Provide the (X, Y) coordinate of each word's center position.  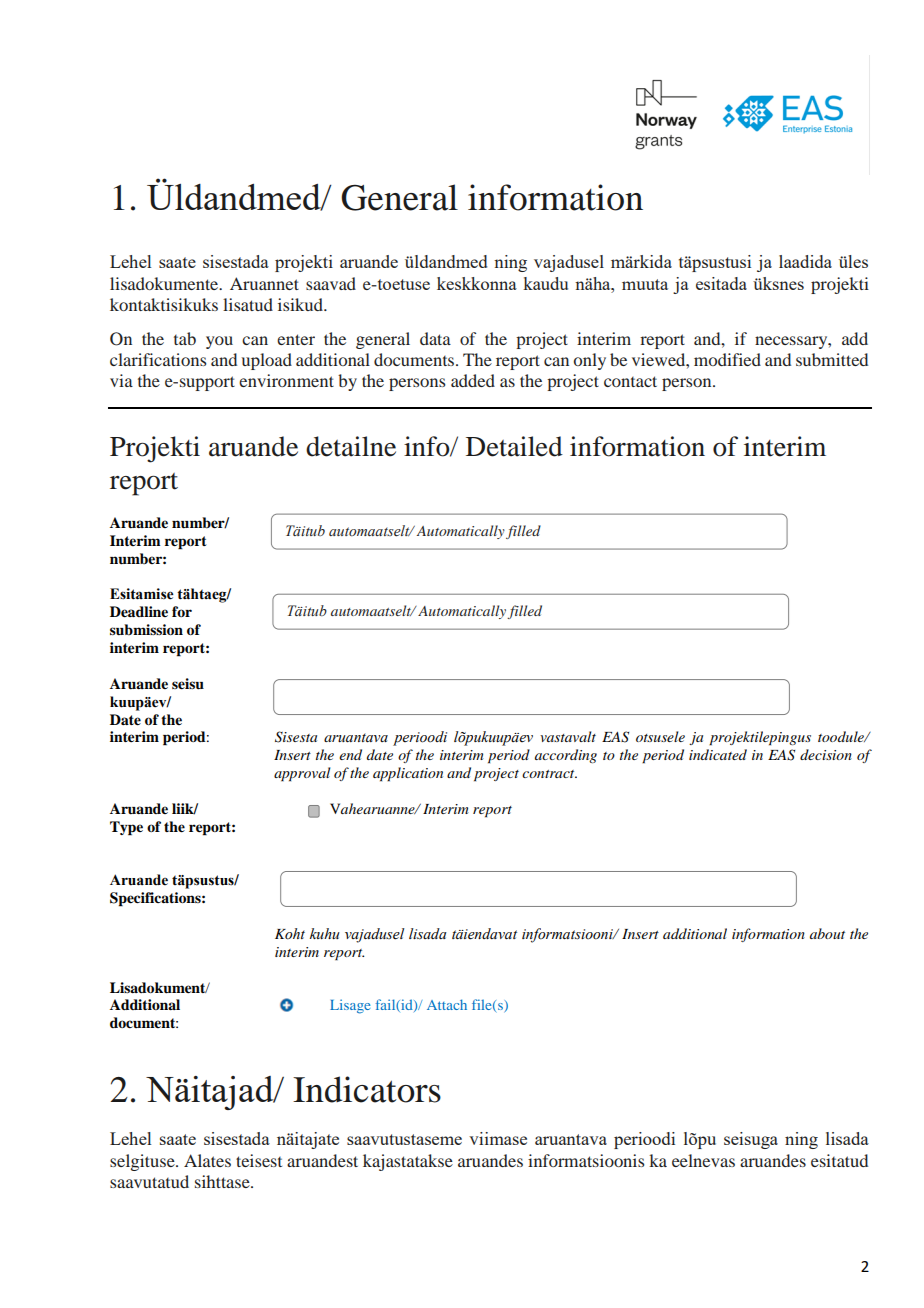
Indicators (367, 1089)
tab (185, 338)
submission (146, 630)
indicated (718, 754)
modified (727, 359)
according (566, 756)
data (435, 338)
